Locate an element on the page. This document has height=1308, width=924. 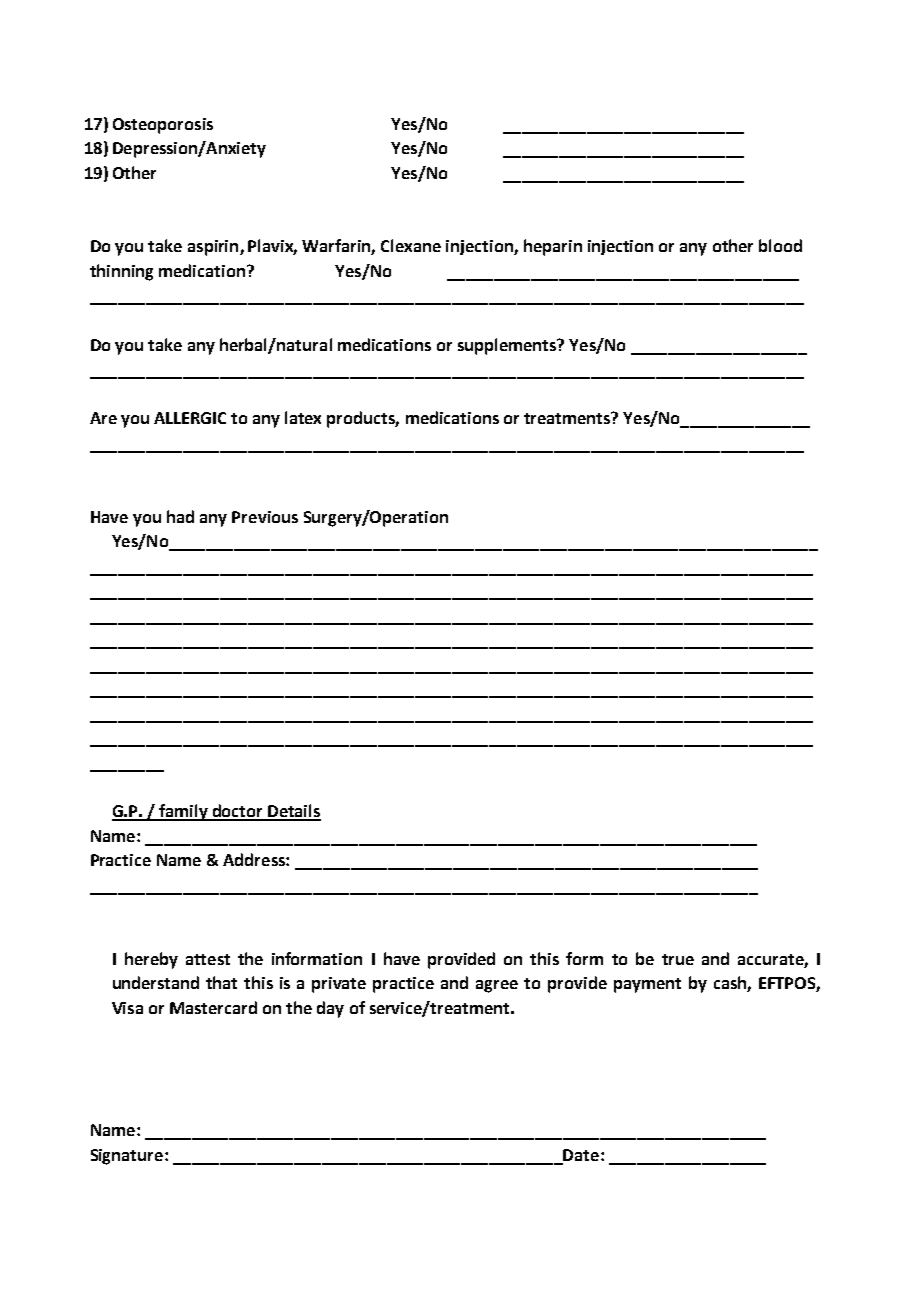
aspirin is located at coordinates (214, 248).
